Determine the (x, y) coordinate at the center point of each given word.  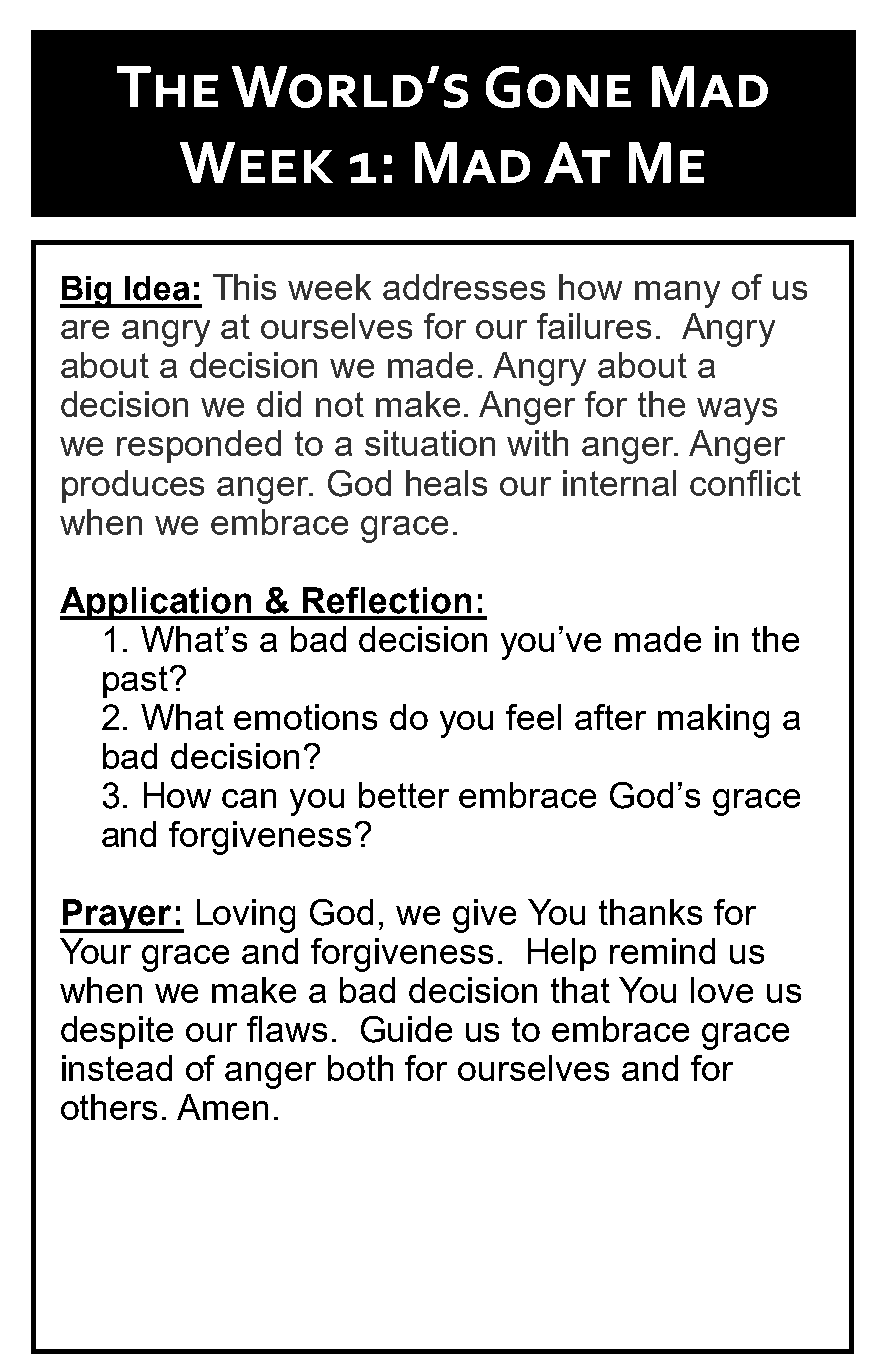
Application (157, 603)
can (249, 798)
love (722, 990)
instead (117, 1068)
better (404, 795)
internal (619, 483)
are (85, 329)
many (677, 294)
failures (594, 326)
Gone (558, 87)
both (360, 1068)
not (340, 404)
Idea (157, 288)
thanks (650, 912)
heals (446, 483)
